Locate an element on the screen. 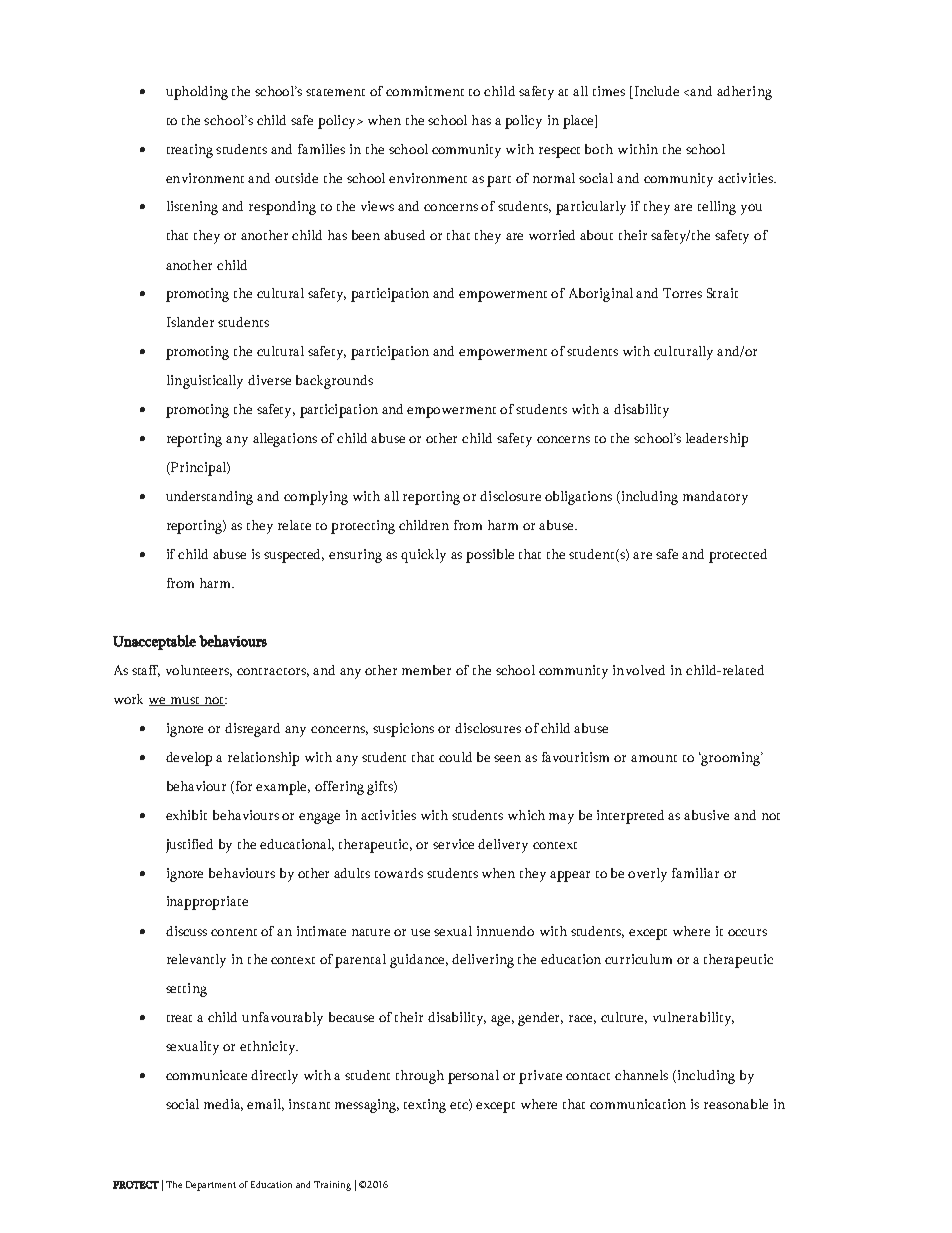  upholding is located at coordinates (197, 93).
